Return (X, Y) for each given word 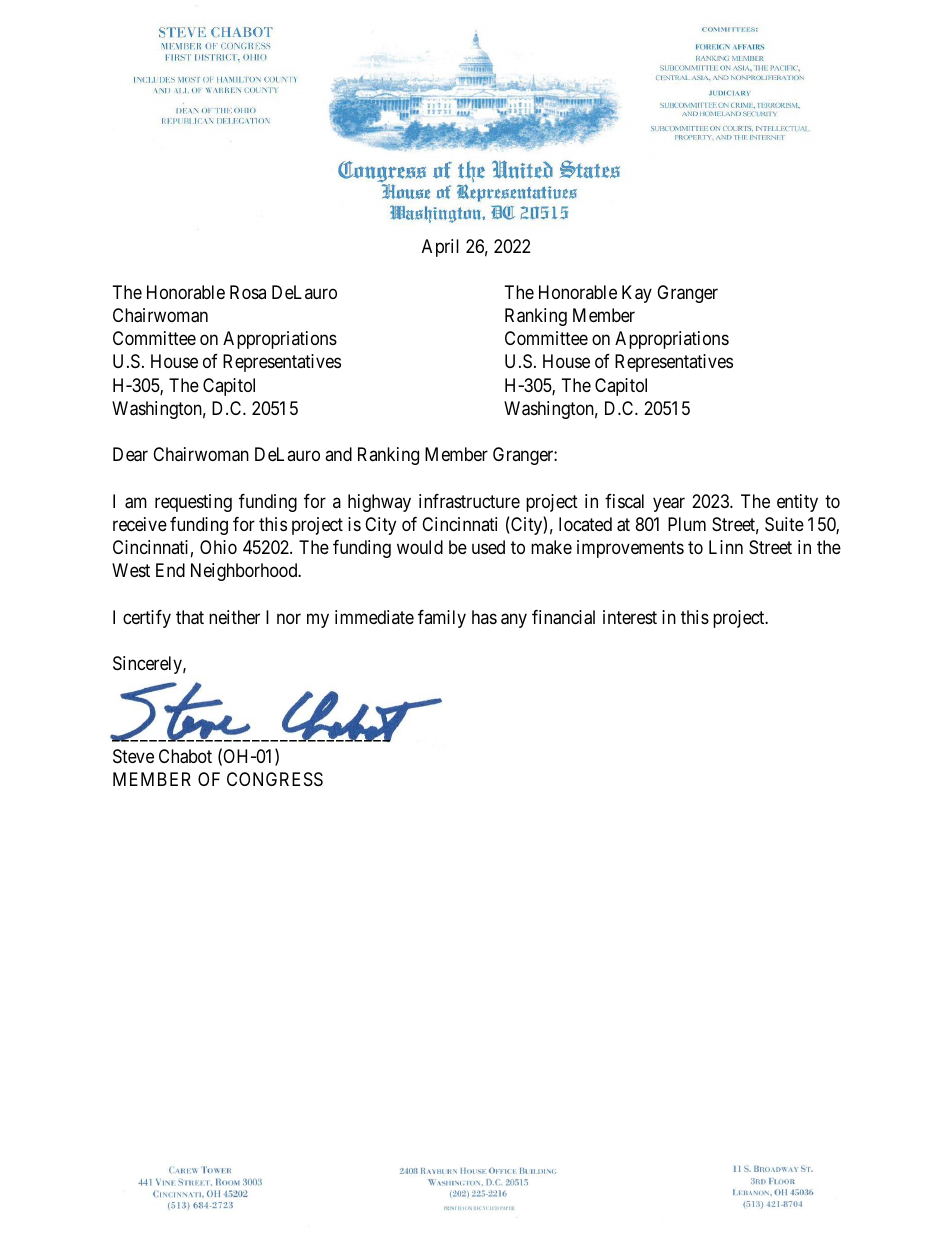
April (440, 248)
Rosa (248, 292)
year (669, 504)
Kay (637, 294)
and (338, 454)
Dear (130, 454)
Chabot (185, 756)
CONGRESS (275, 779)
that (190, 617)
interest (630, 617)
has (484, 617)
